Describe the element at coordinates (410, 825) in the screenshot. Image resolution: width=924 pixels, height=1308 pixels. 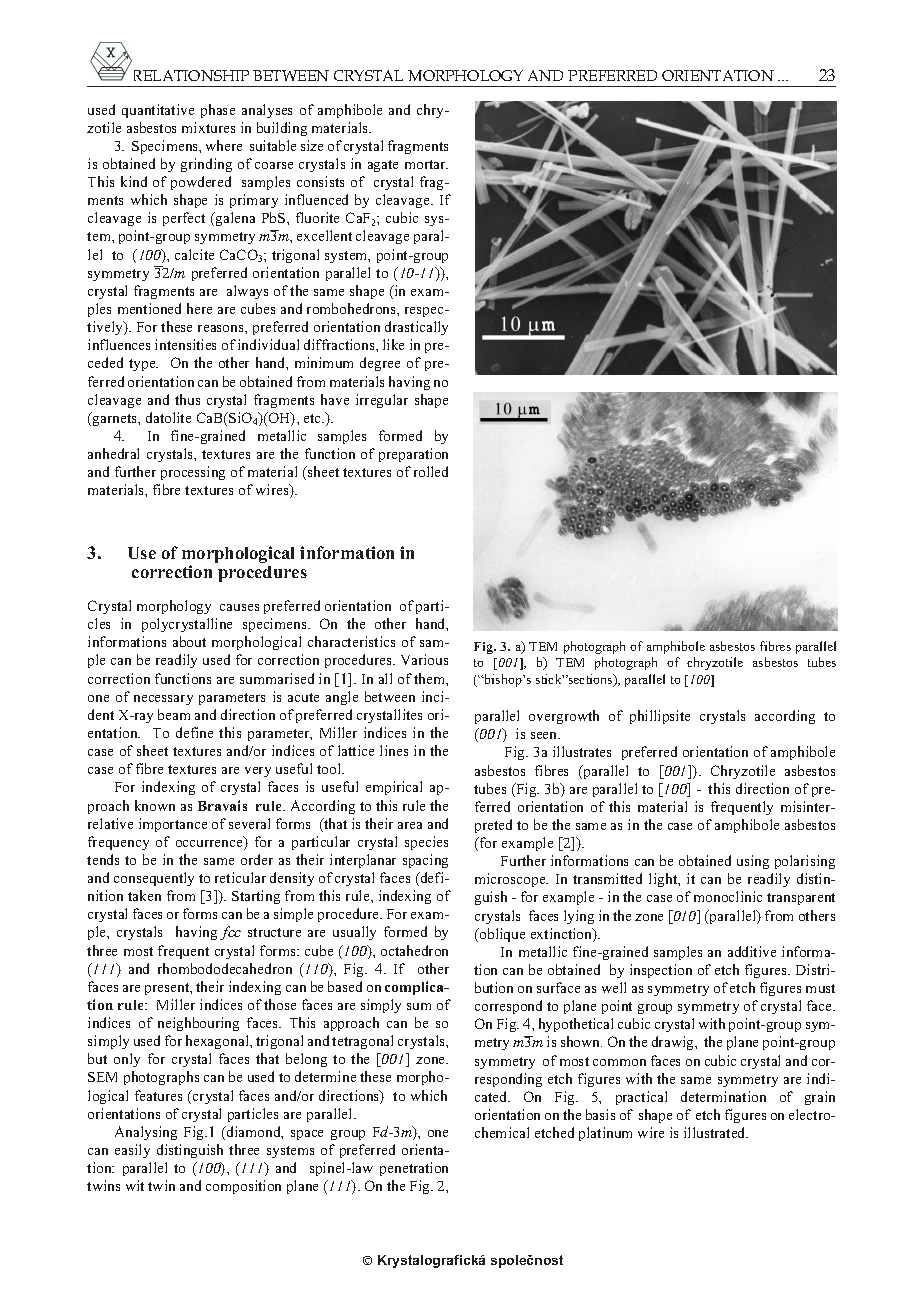
I see `area` at that location.
